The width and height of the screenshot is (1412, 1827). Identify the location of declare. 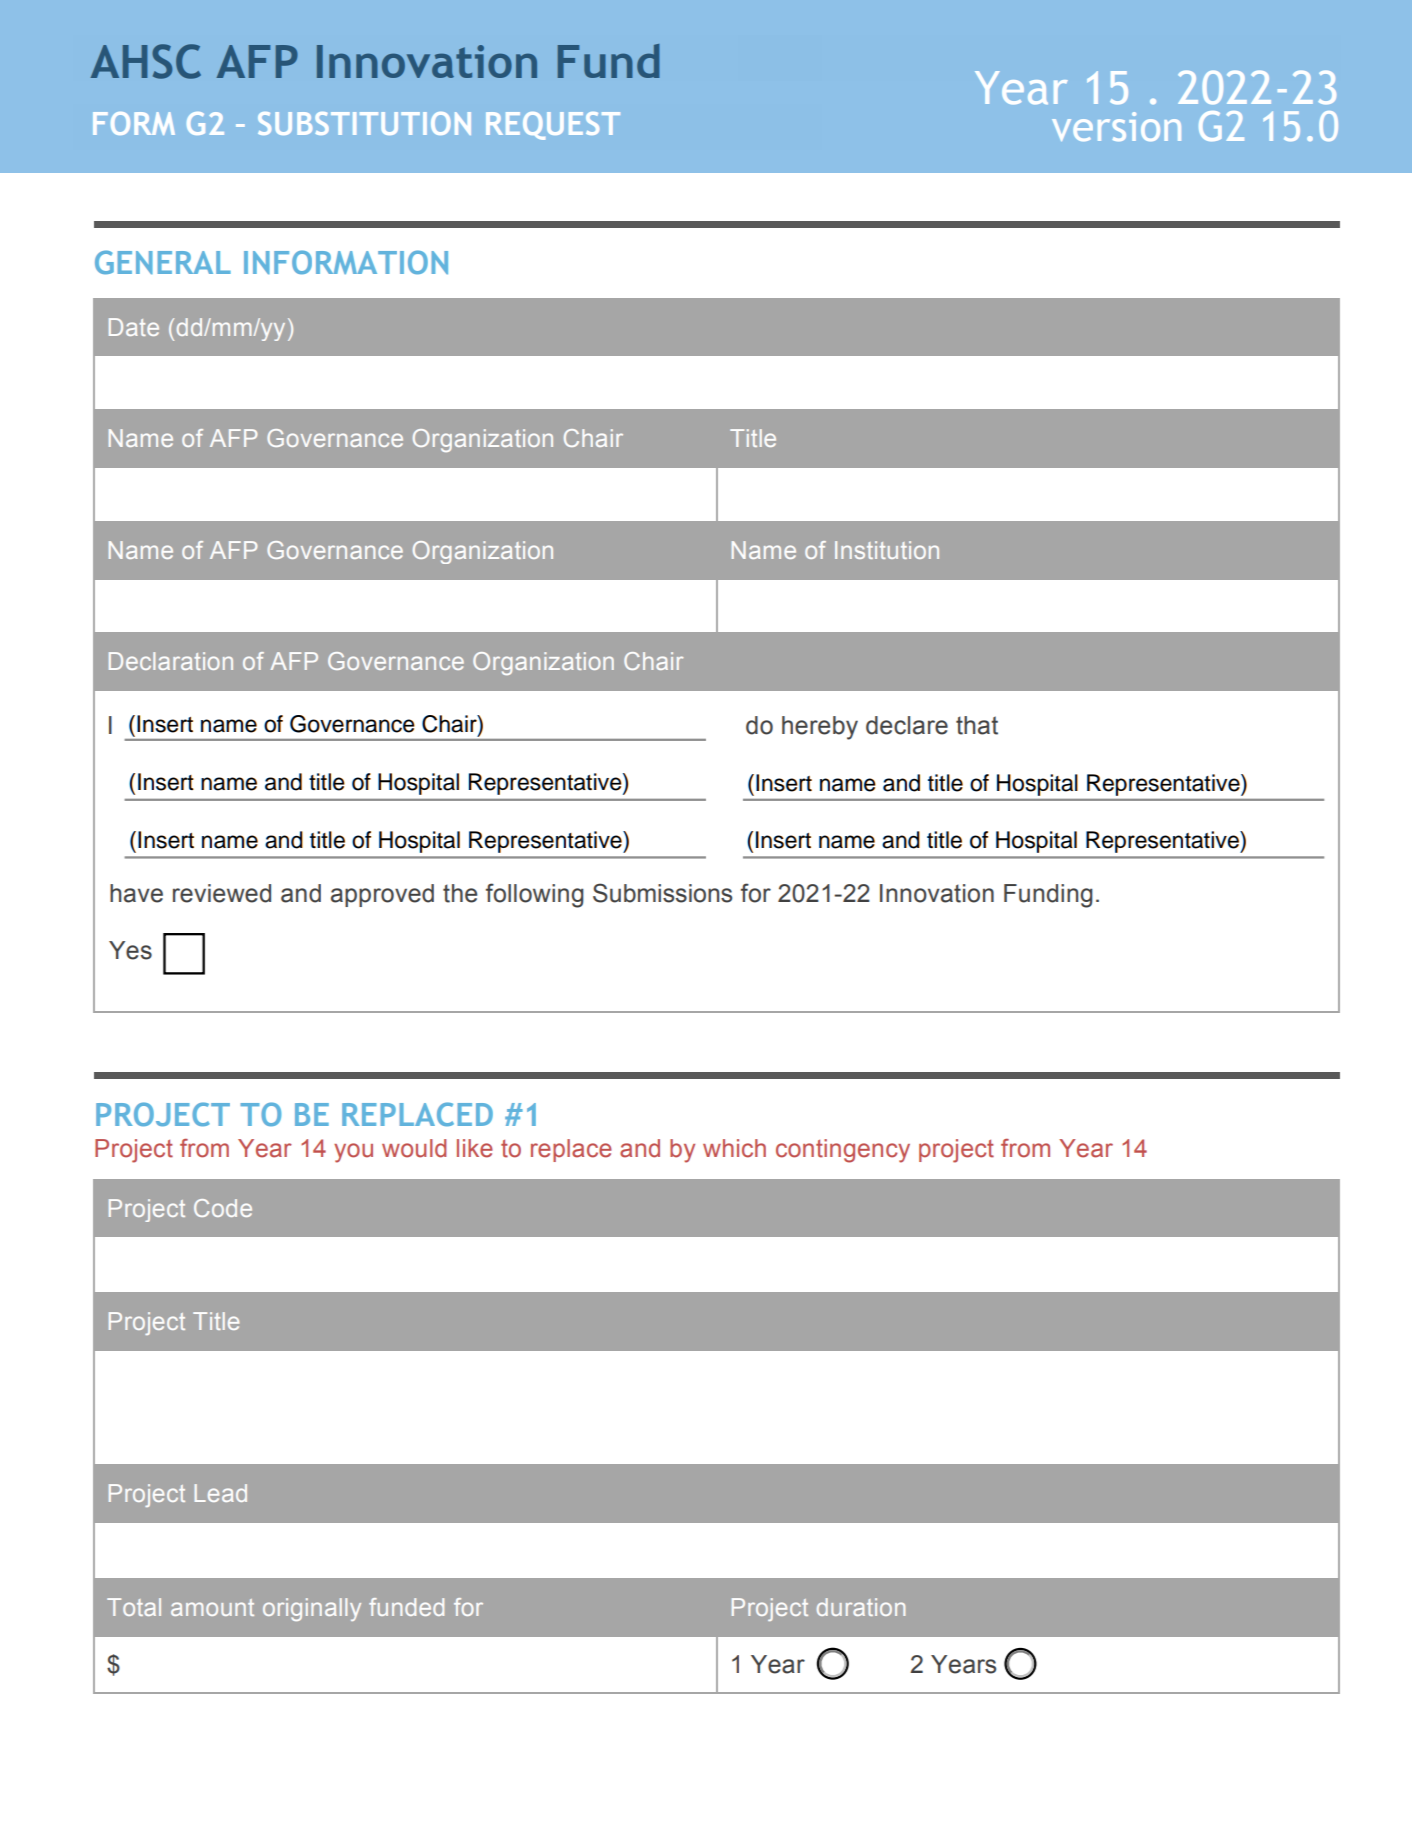
(907, 725).
